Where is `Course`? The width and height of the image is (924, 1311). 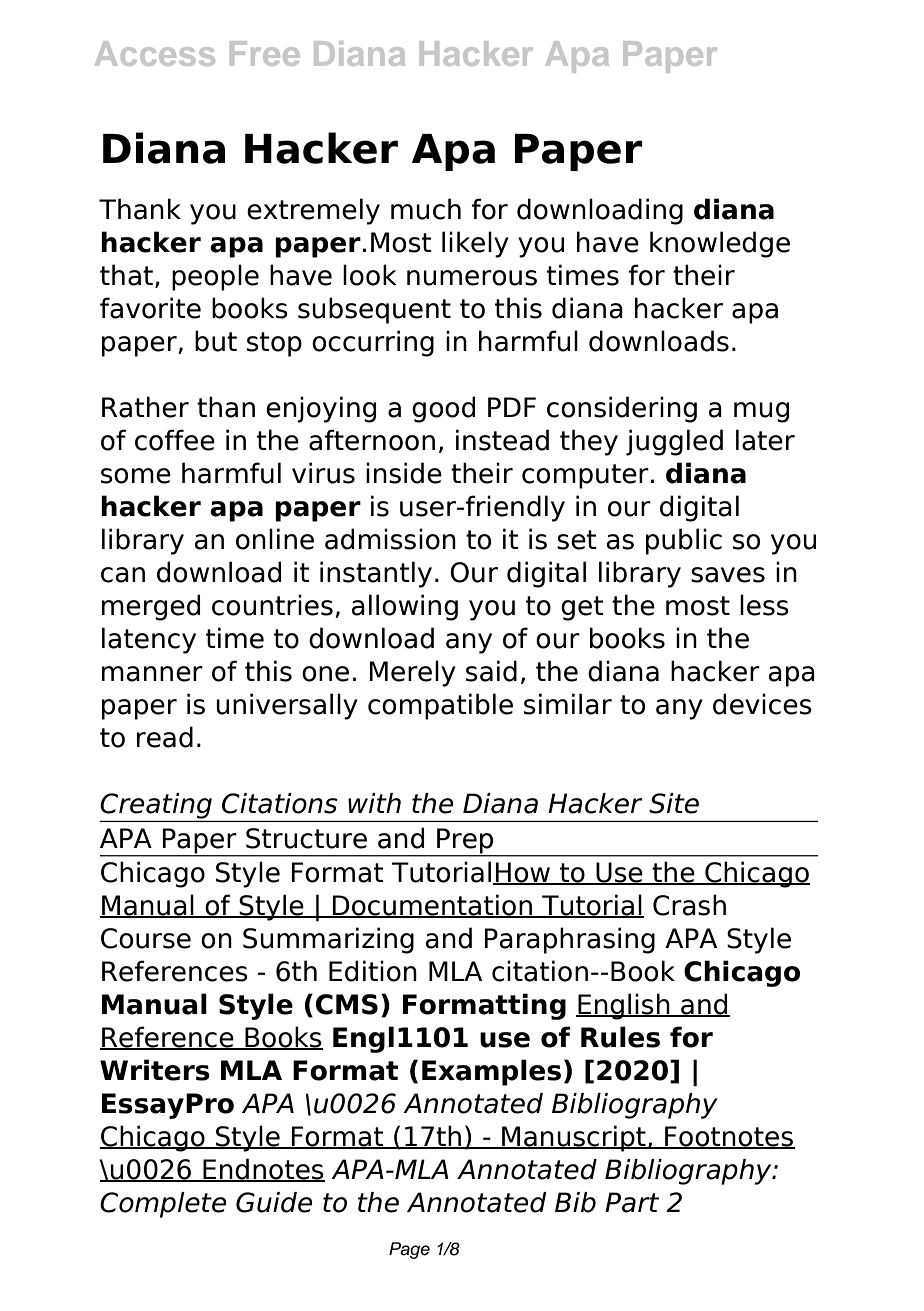 Course is located at coordinates (146, 938).
